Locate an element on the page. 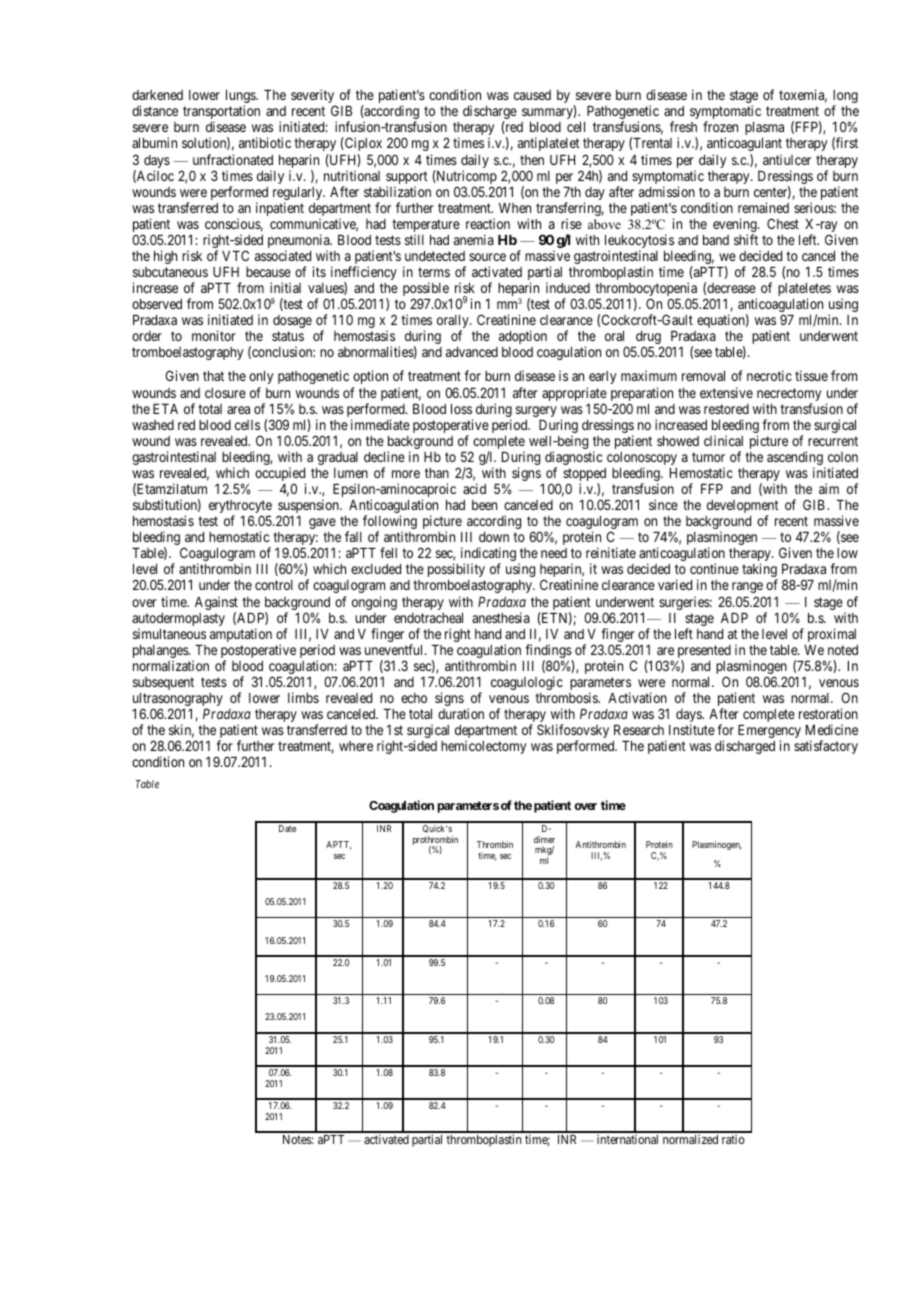 The height and width of the page is (1308, 924). necrotic is located at coordinates (769, 375).
